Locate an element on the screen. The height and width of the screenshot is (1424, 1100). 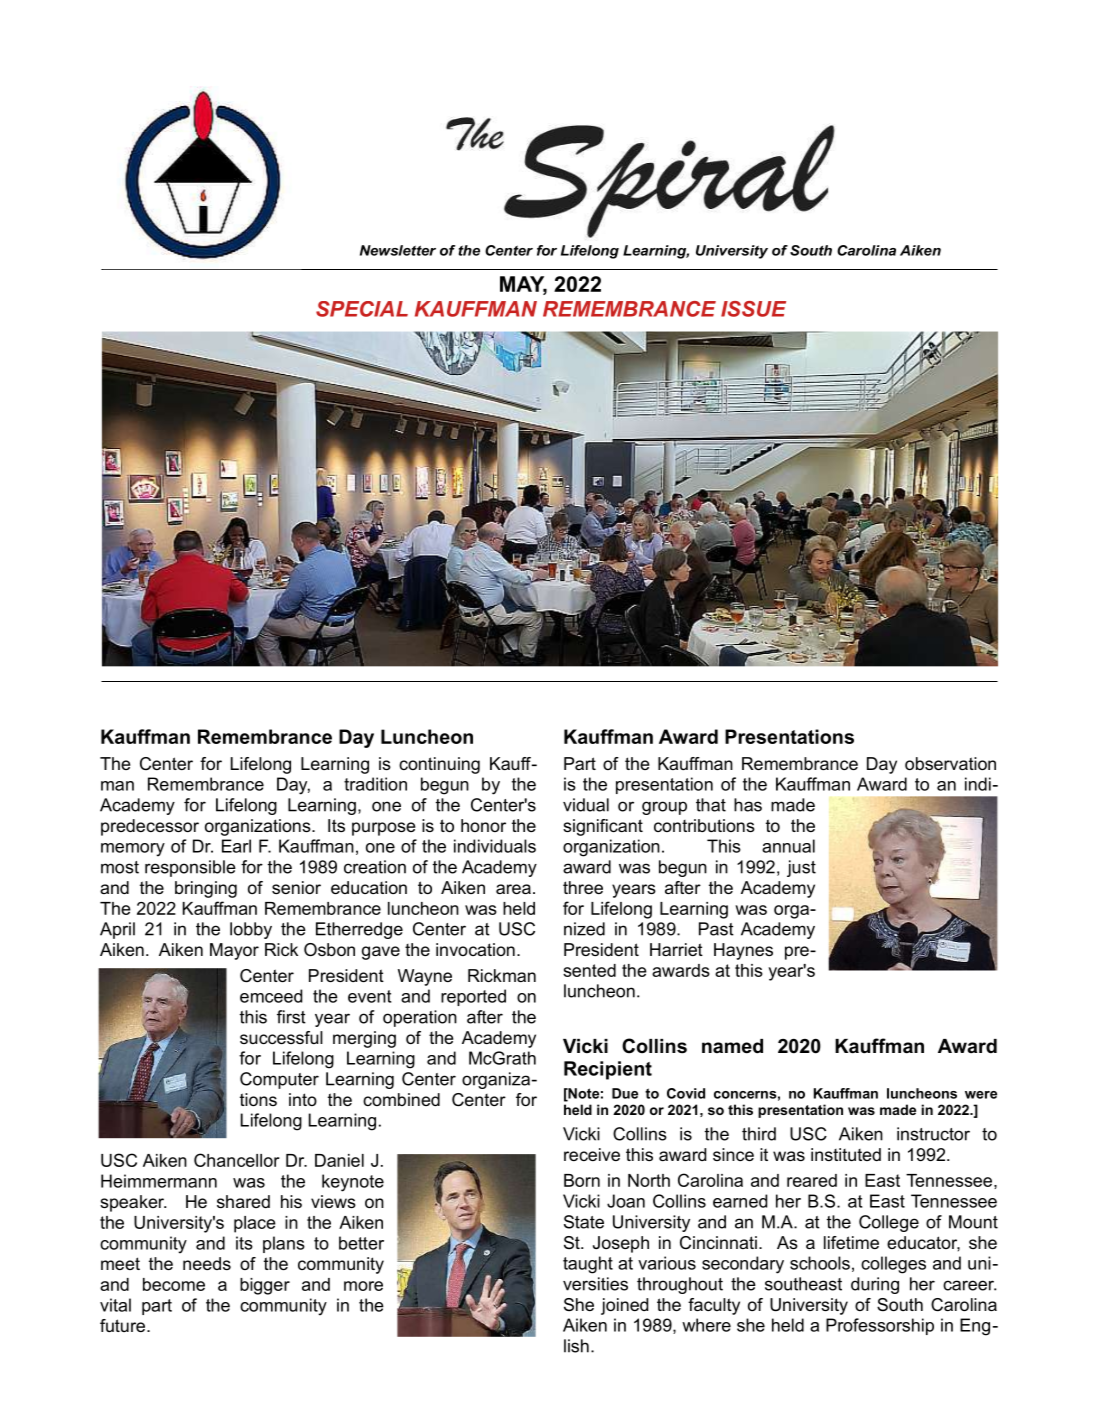
ISSUE is located at coordinates (753, 309).
